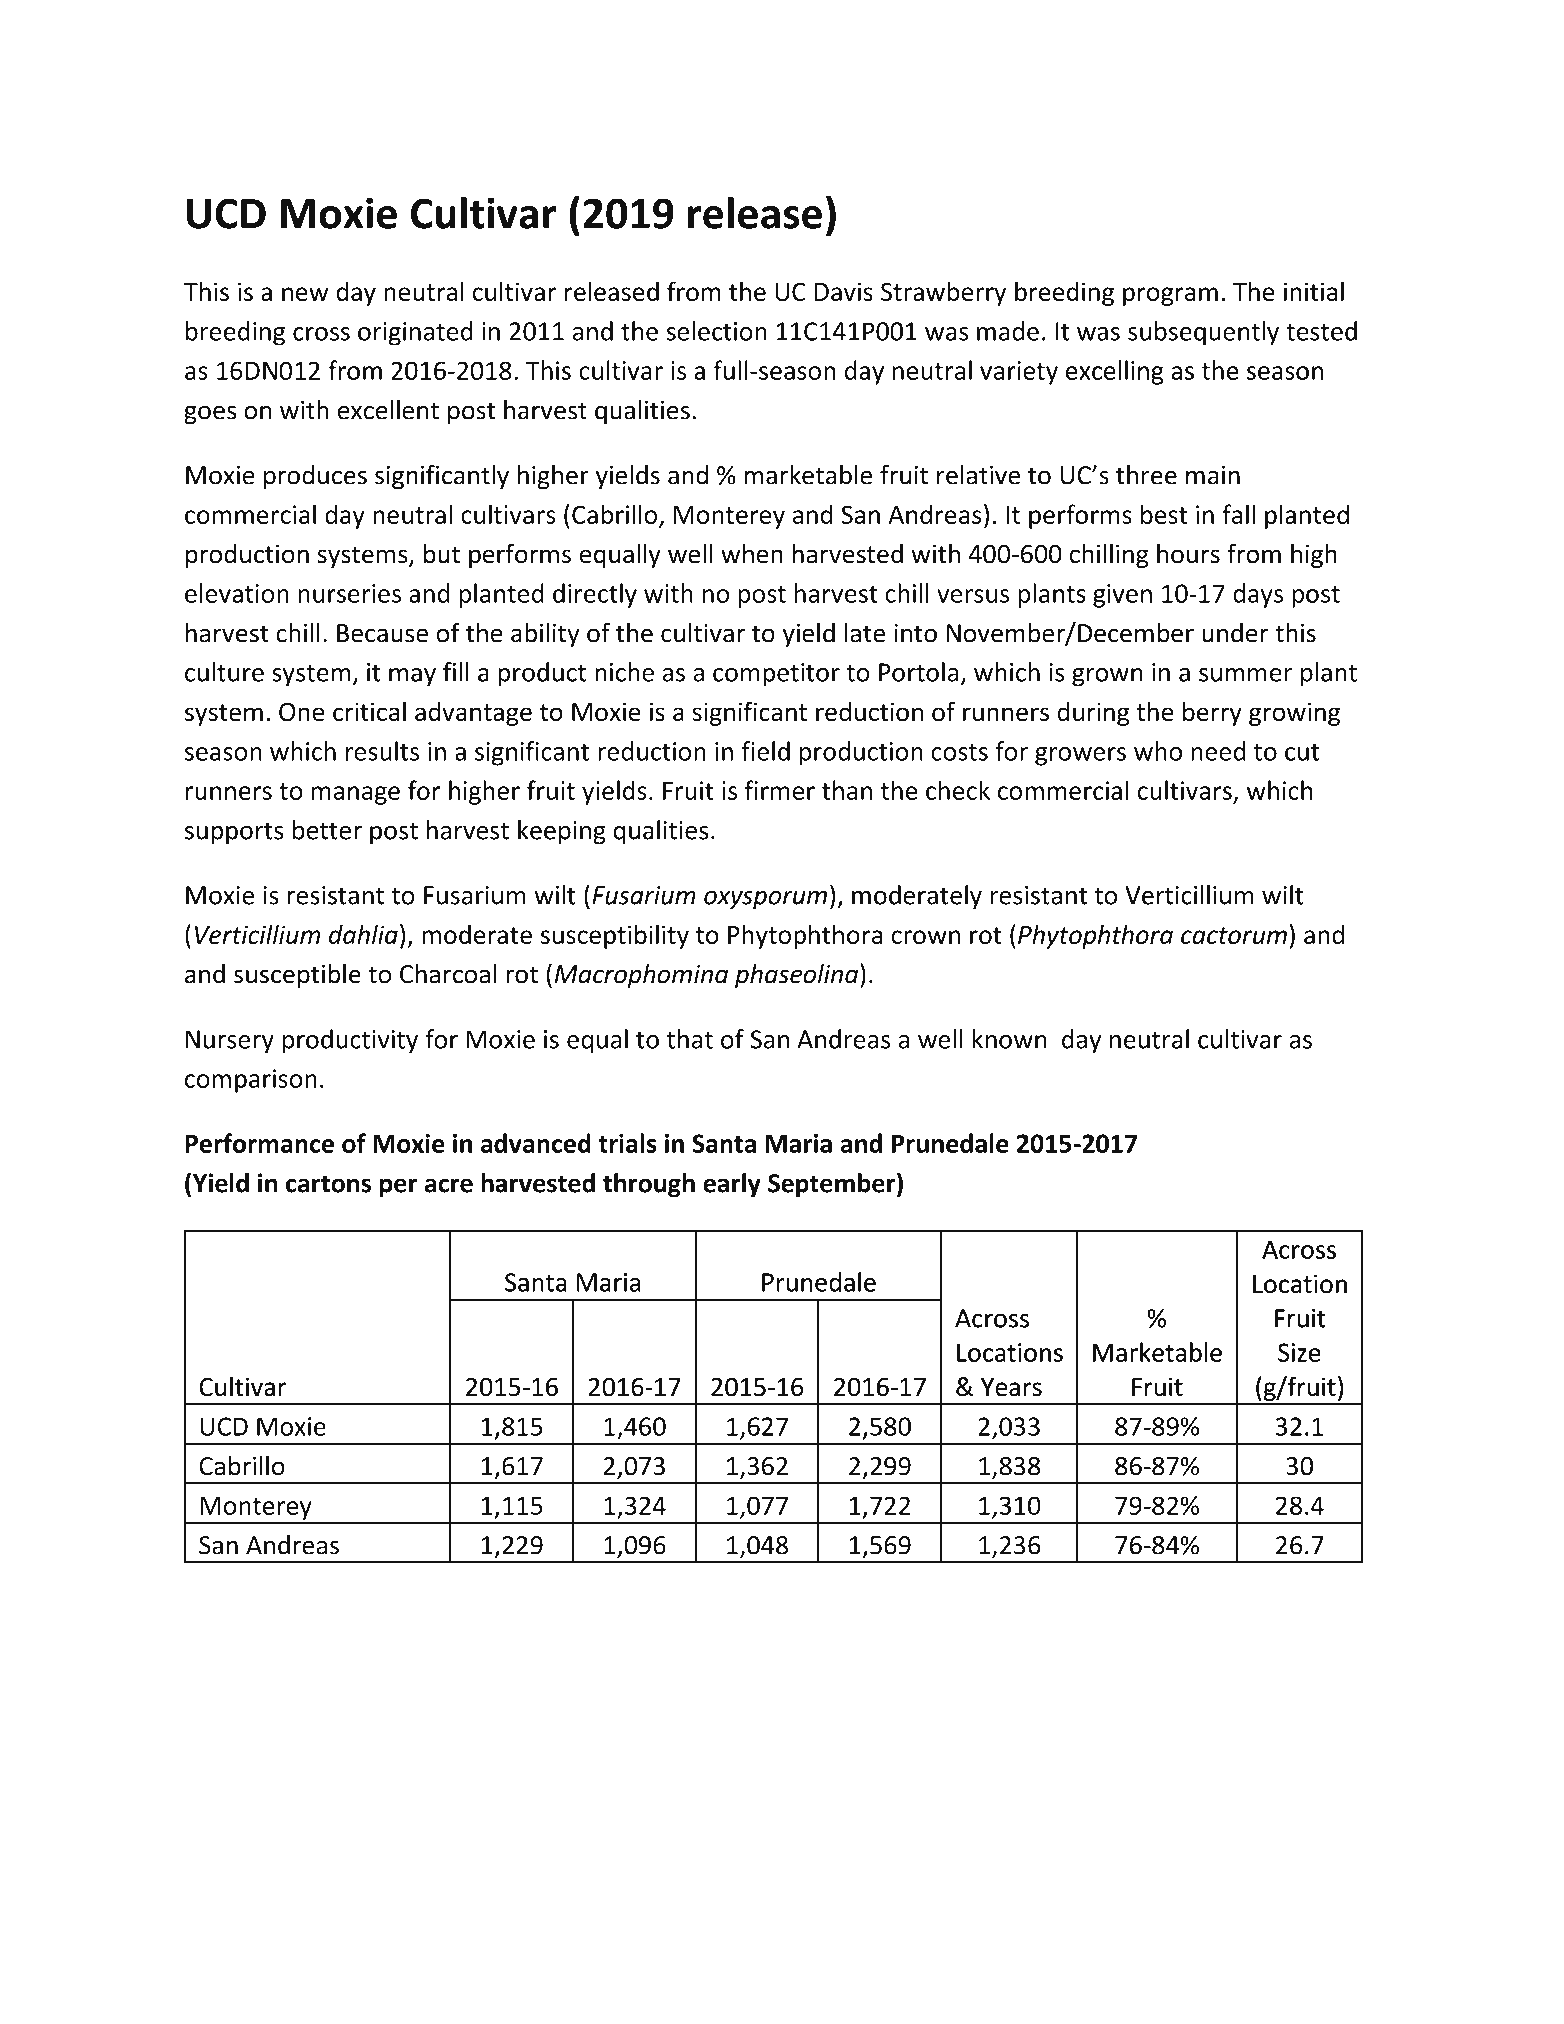  I want to click on cartons, so click(328, 1184).
